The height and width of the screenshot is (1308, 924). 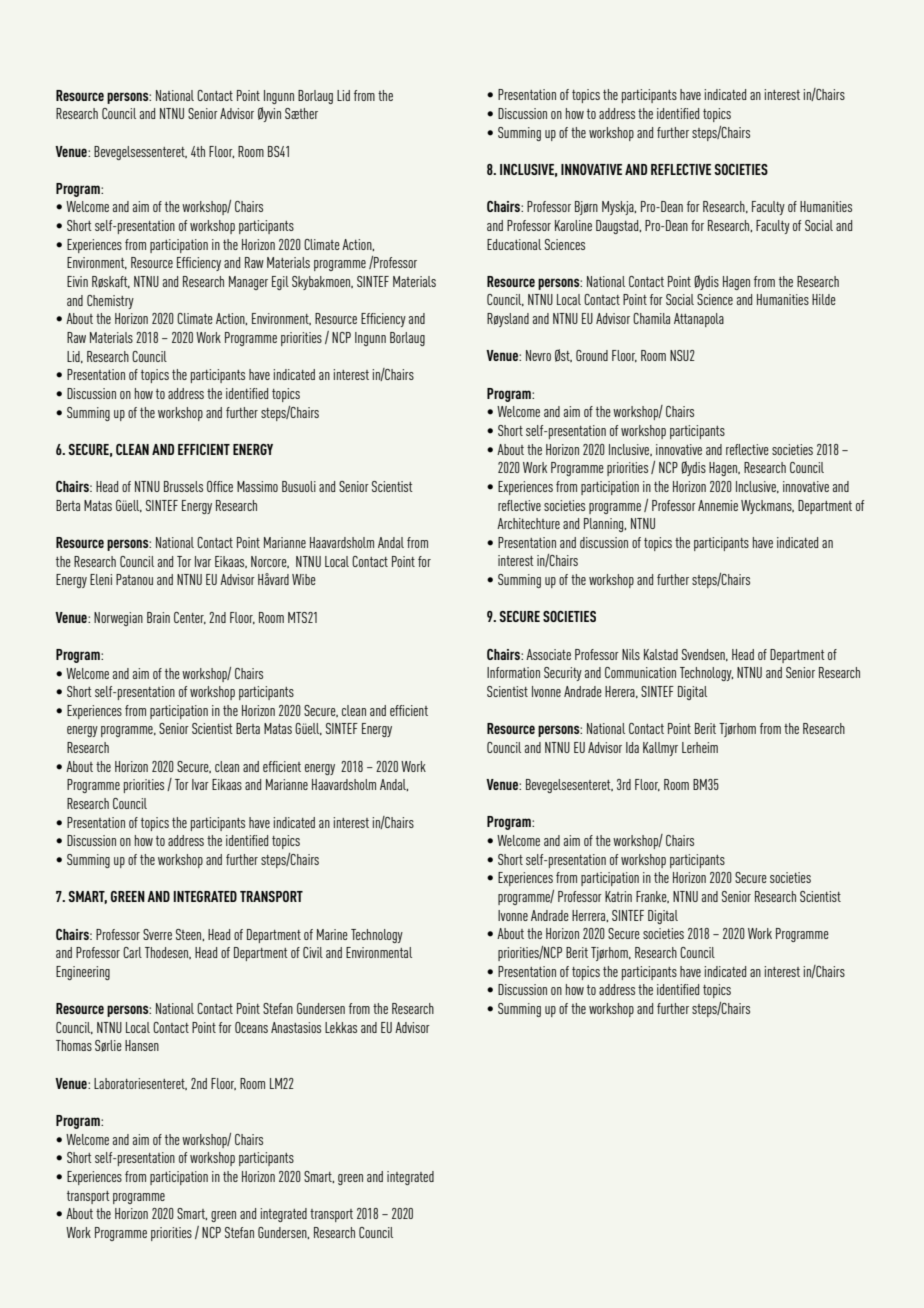 I want to click on Architechture, so click(x=528, y=523).
